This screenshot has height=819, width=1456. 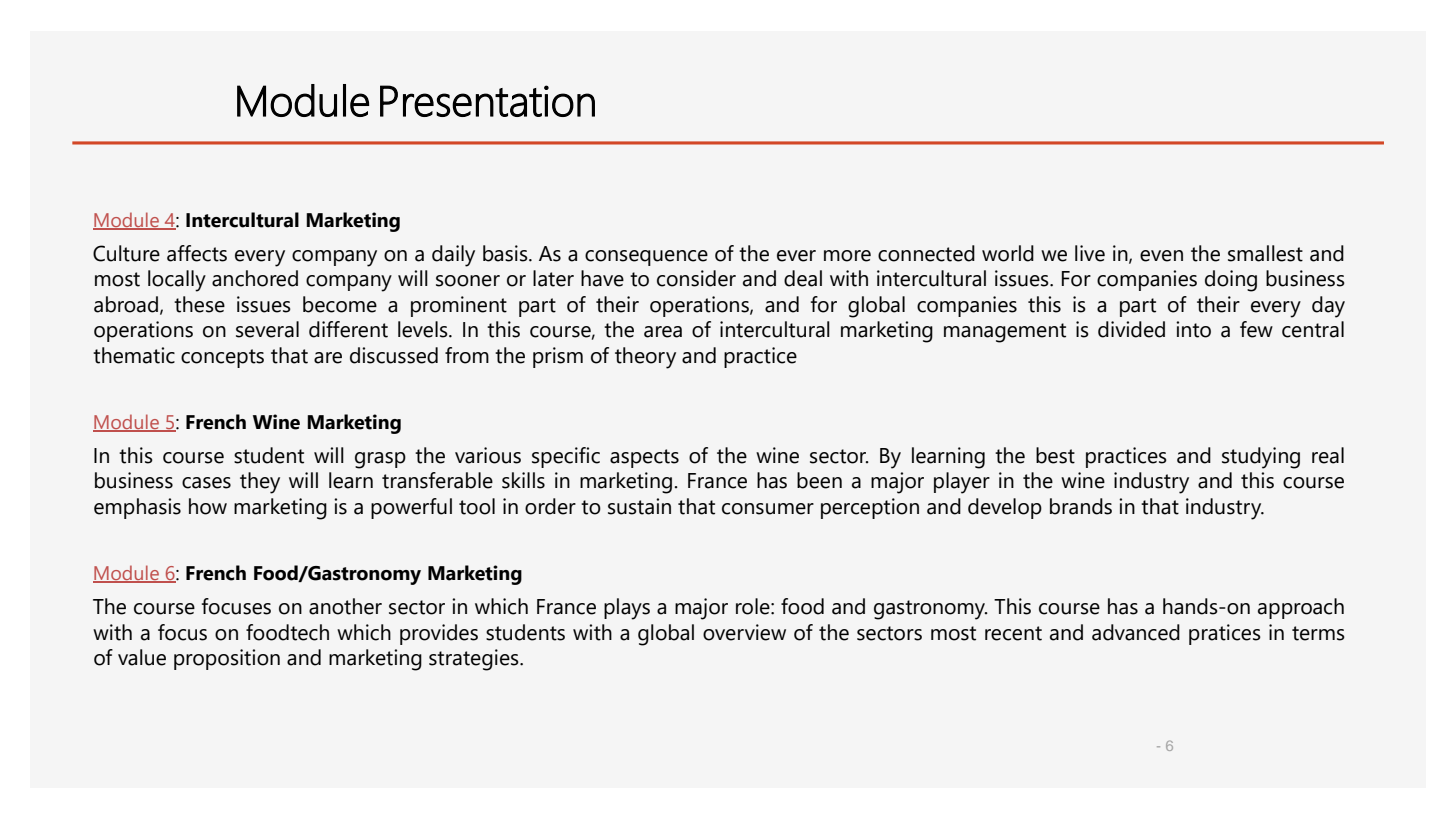 What do you see at coordinates (255, 278) in the screenshot?
I see `anchored` at bounding box center [255, 278].
